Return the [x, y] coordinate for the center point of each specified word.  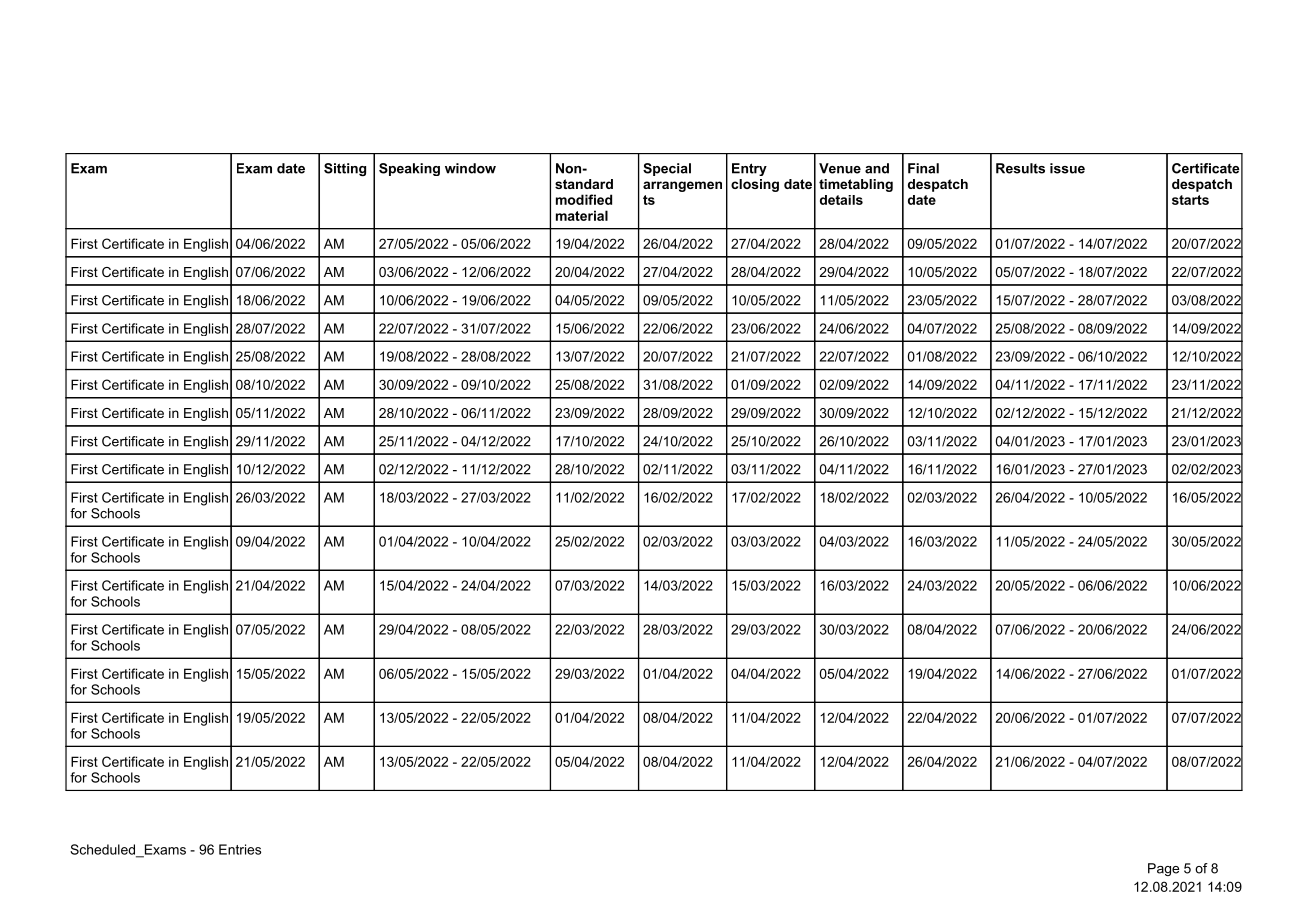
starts [1190, 200]
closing [755, 185]
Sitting [345, 169]
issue [1067, 168]
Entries [240, 849]
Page [1163, 869]
